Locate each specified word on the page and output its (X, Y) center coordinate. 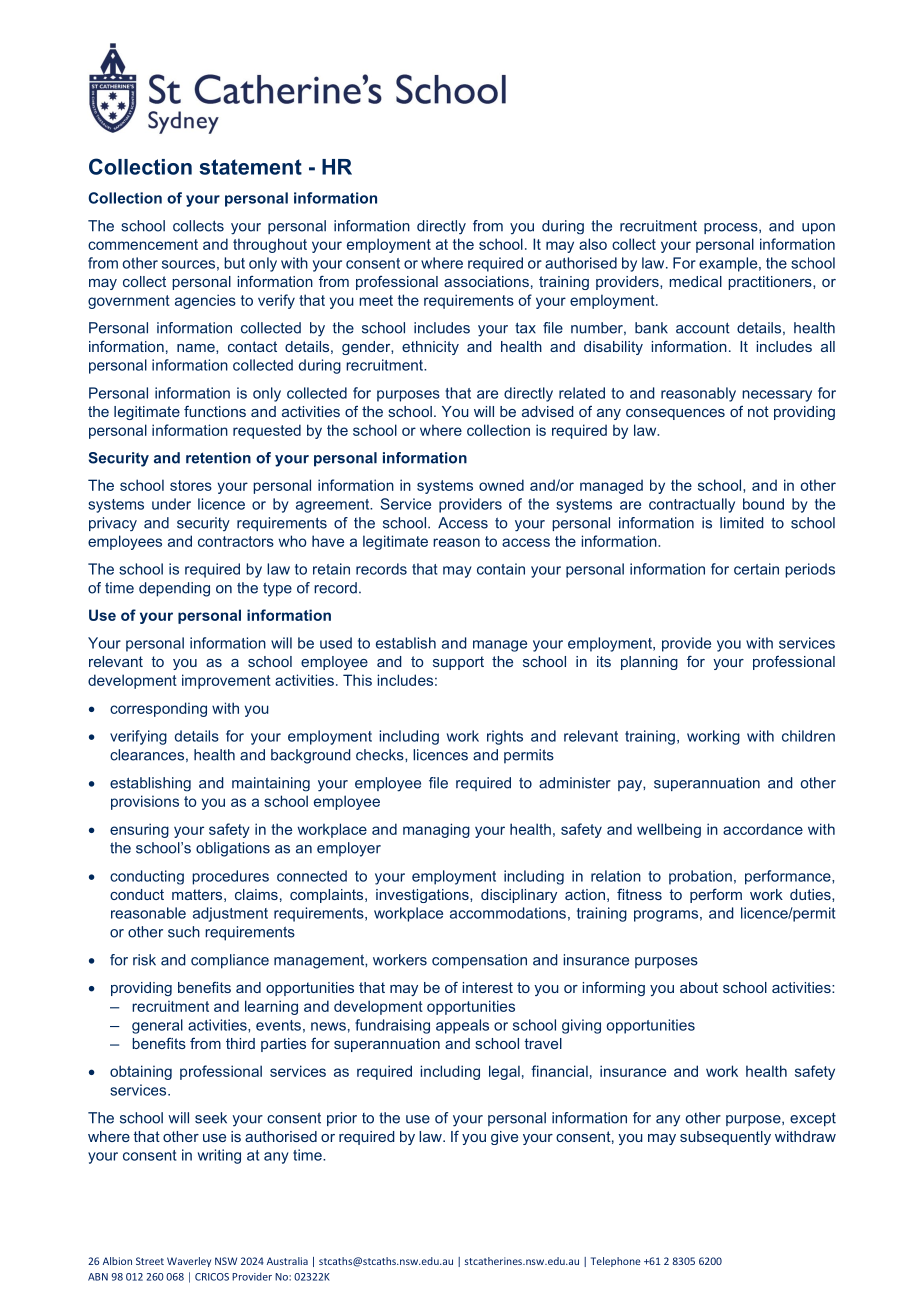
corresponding (158, 709)
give (504, 1138)
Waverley (189, 1262)
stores (191, 485)
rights (505, 737)
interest (488, 987)
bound (763, 504)
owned (501, 485)
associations (486, 281)
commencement (143, 244)
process (732, 228)
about (699, 987)
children (808, 736)
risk (144, 960)
